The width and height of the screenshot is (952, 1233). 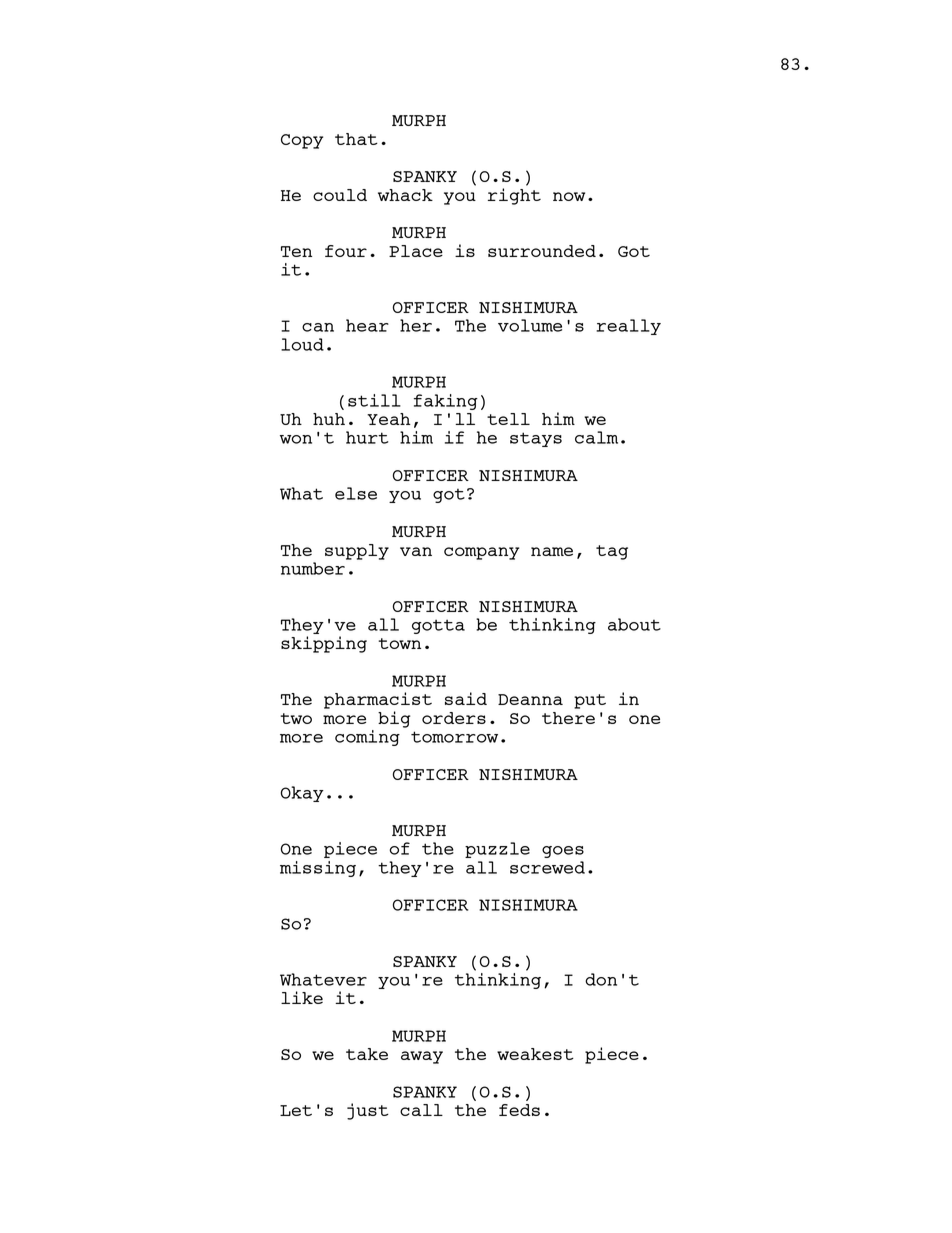 What do you see at coordinates (454, 718) in the screenshot?
I see `orders` at bounding box center [454, 718].
